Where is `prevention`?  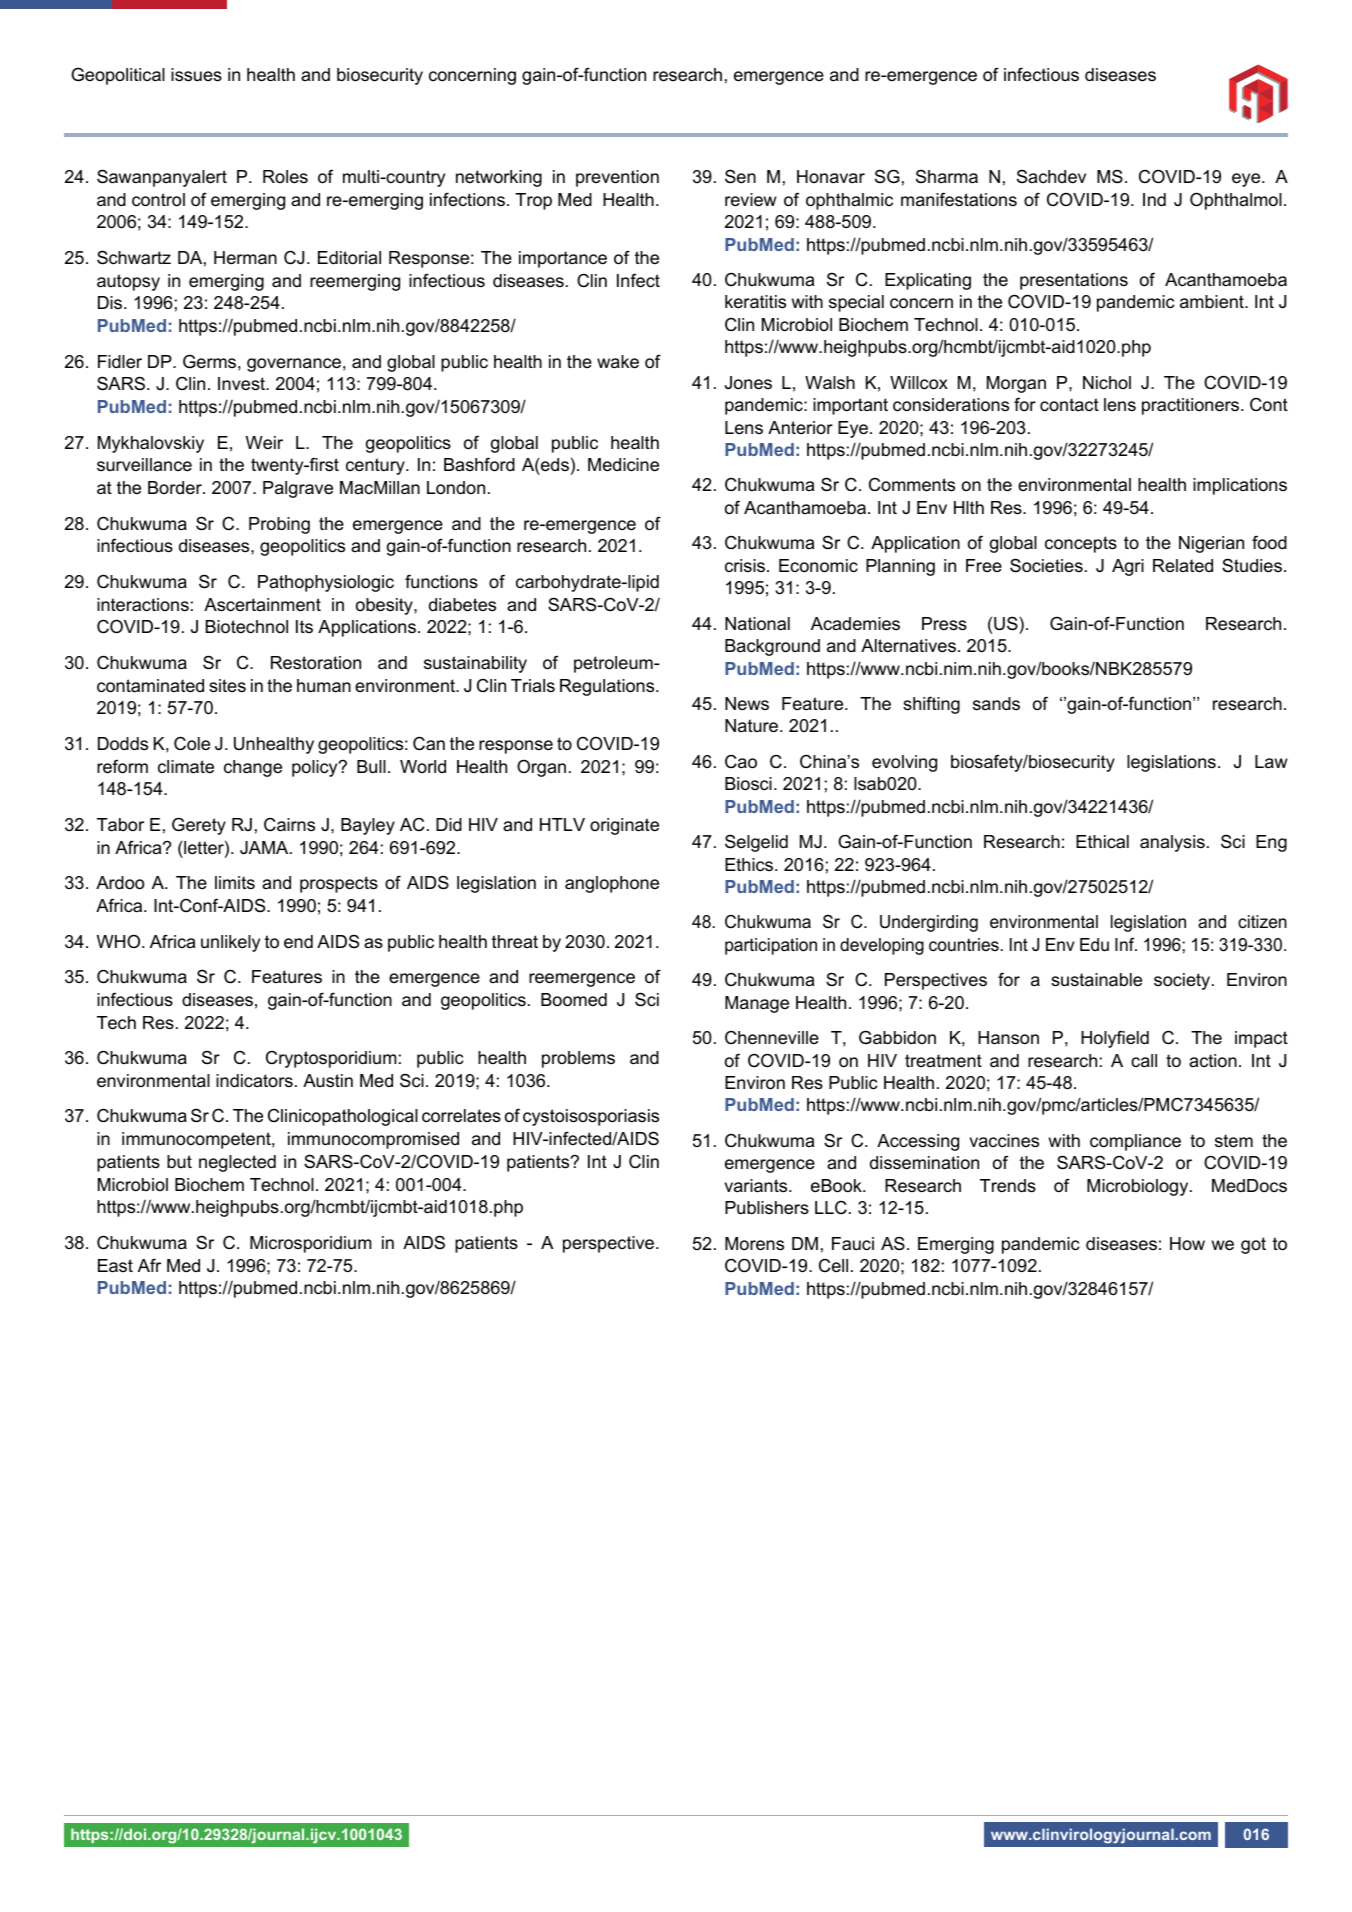
prevention is located at coordinates (617, 178).
